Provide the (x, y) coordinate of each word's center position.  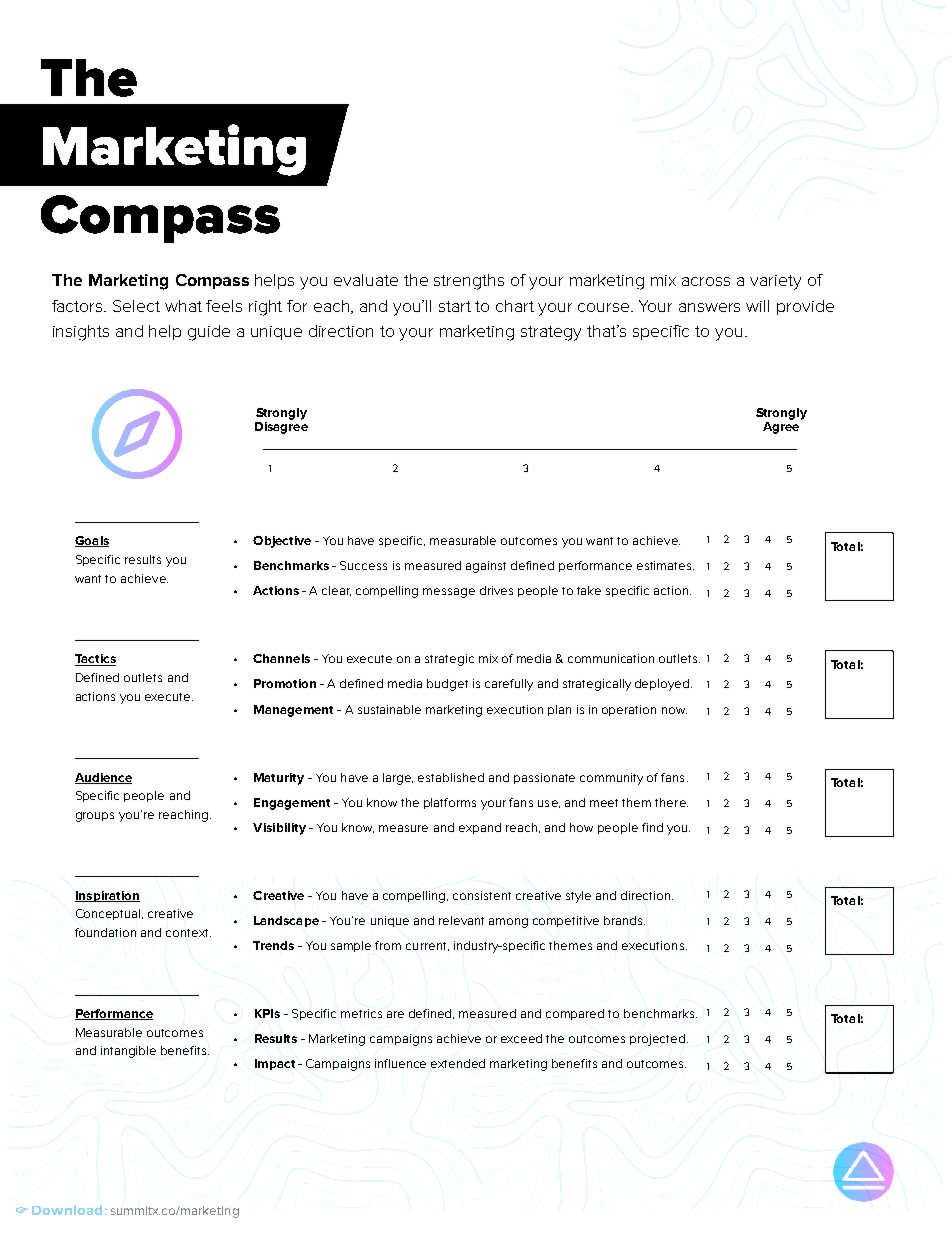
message (449, 593)
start (455, 306)
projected (657, 1040)
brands (624, 920)
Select (136, 306)
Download (67, 1210)
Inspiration (107, 896)
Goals (92, 541)
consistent (482, 895)
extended (458, 1063)
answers (709, 307)
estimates (665, 565)
